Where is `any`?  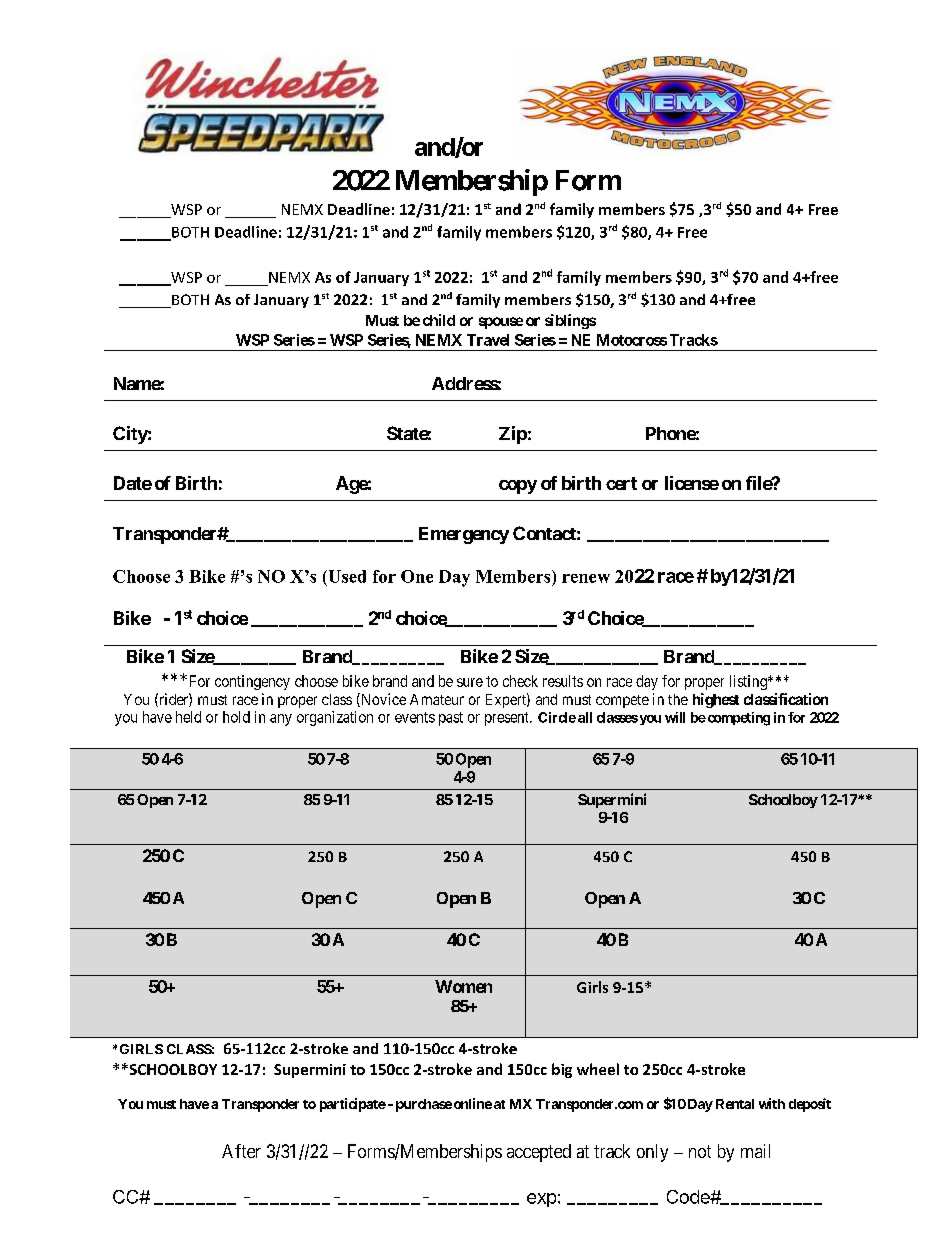
any is located at coordinates (281, 720).
